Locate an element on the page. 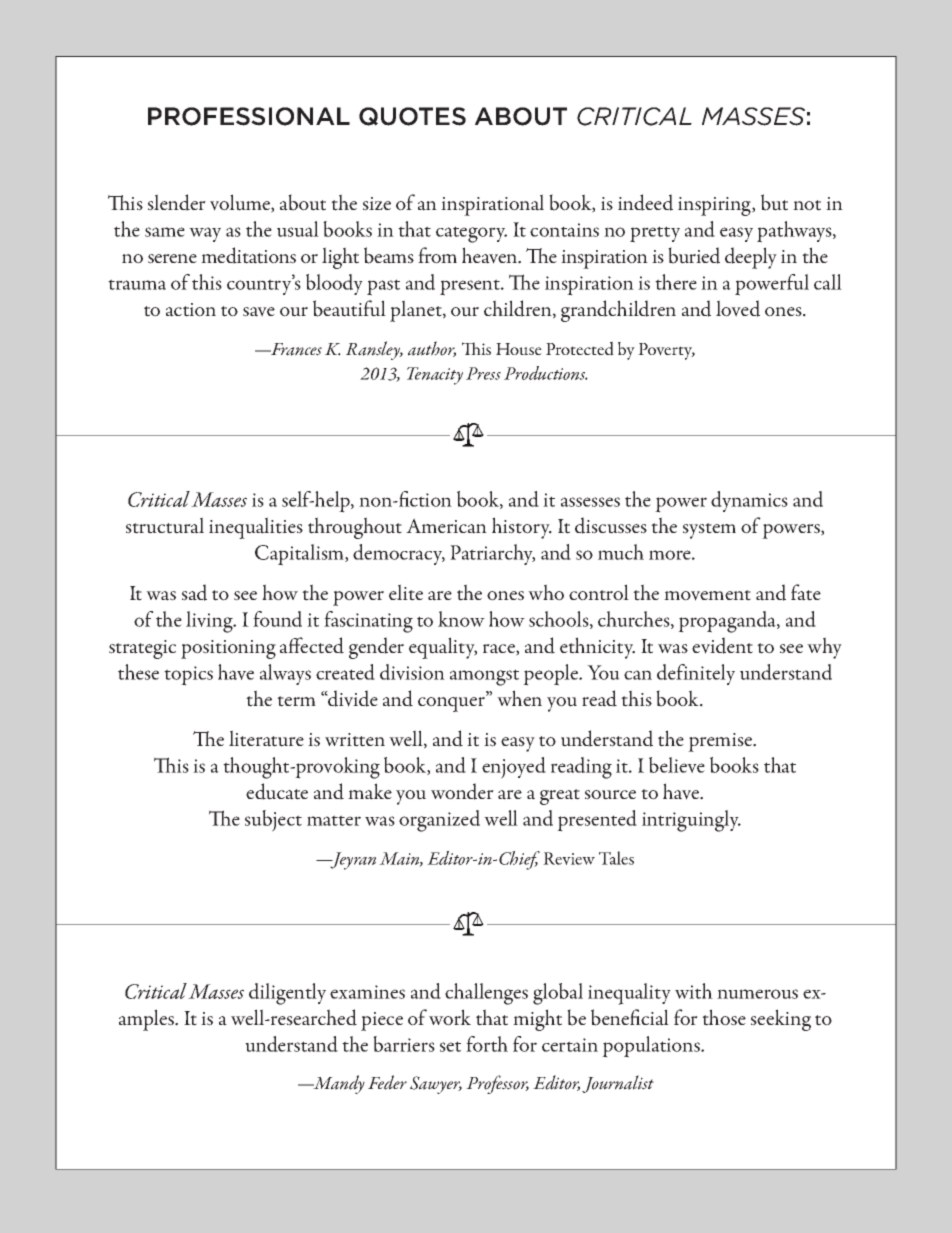 This image has height=1233, width=952. Frances is located at coordinates (295, 349).
